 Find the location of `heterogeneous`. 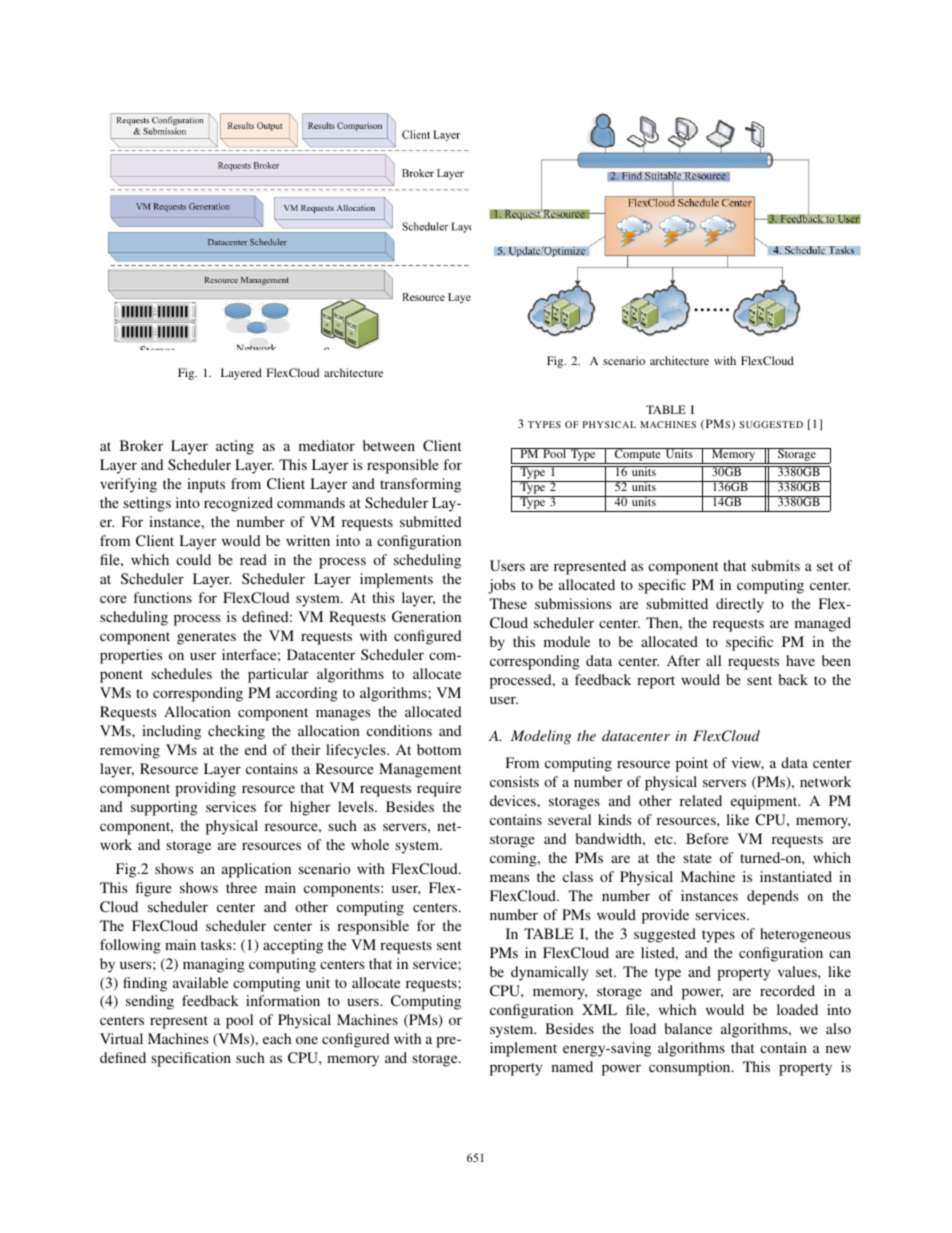

heterogeneous is located at coordinates (805, 935).
